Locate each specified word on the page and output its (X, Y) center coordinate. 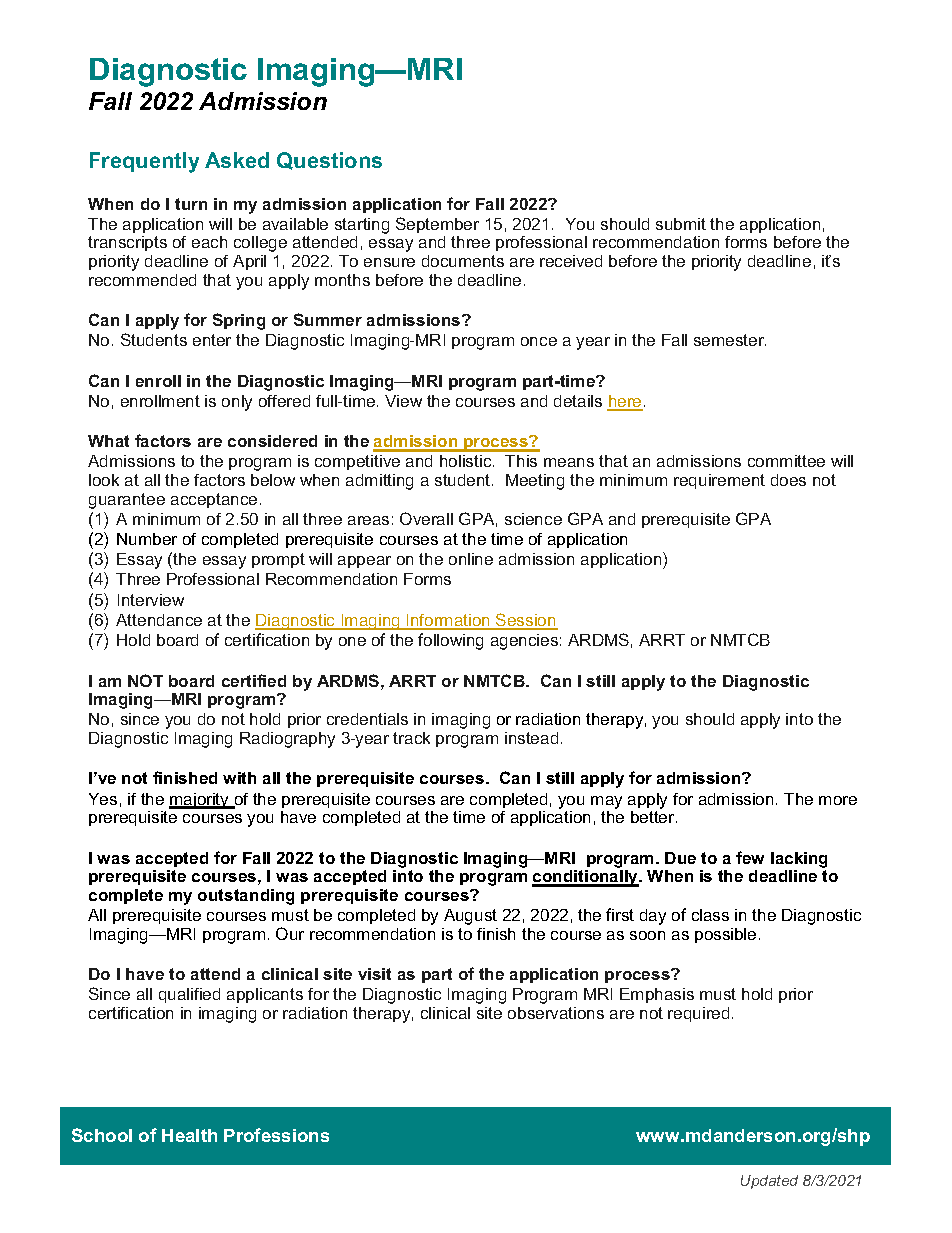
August (470, 917)
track (411, 738)
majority (200, 801)
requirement (719, 481)
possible (725, 935)
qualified (189, 995)
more (838, 800)
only (237, 403)
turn (191, 204)
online (471, 559)
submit (681, 224)
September (437, 225)
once (539, 341)
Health (189, 1135)
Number (147, 539)
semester (730, 340)
